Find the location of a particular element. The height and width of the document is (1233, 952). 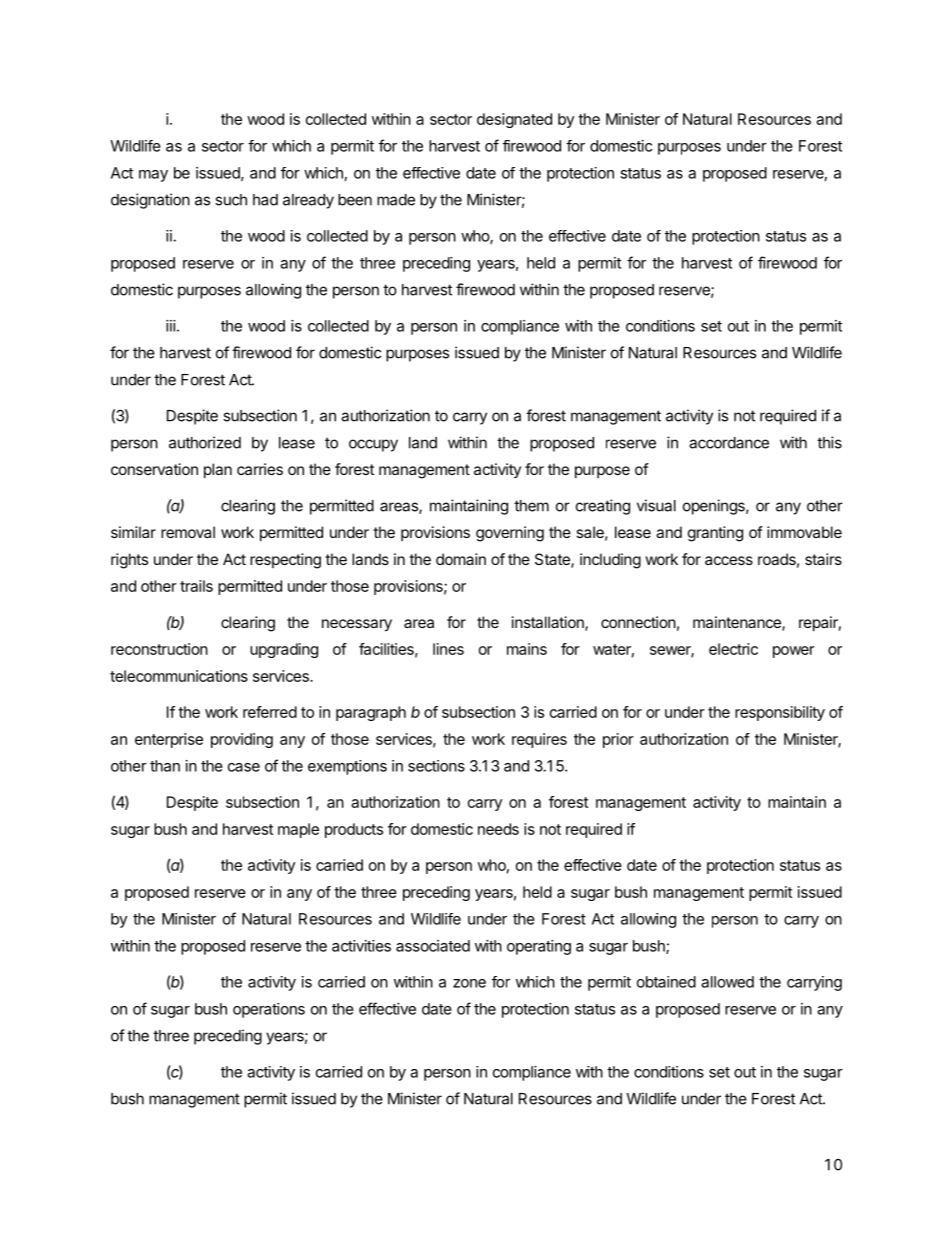

iii is located at coordinates (171, 326).
